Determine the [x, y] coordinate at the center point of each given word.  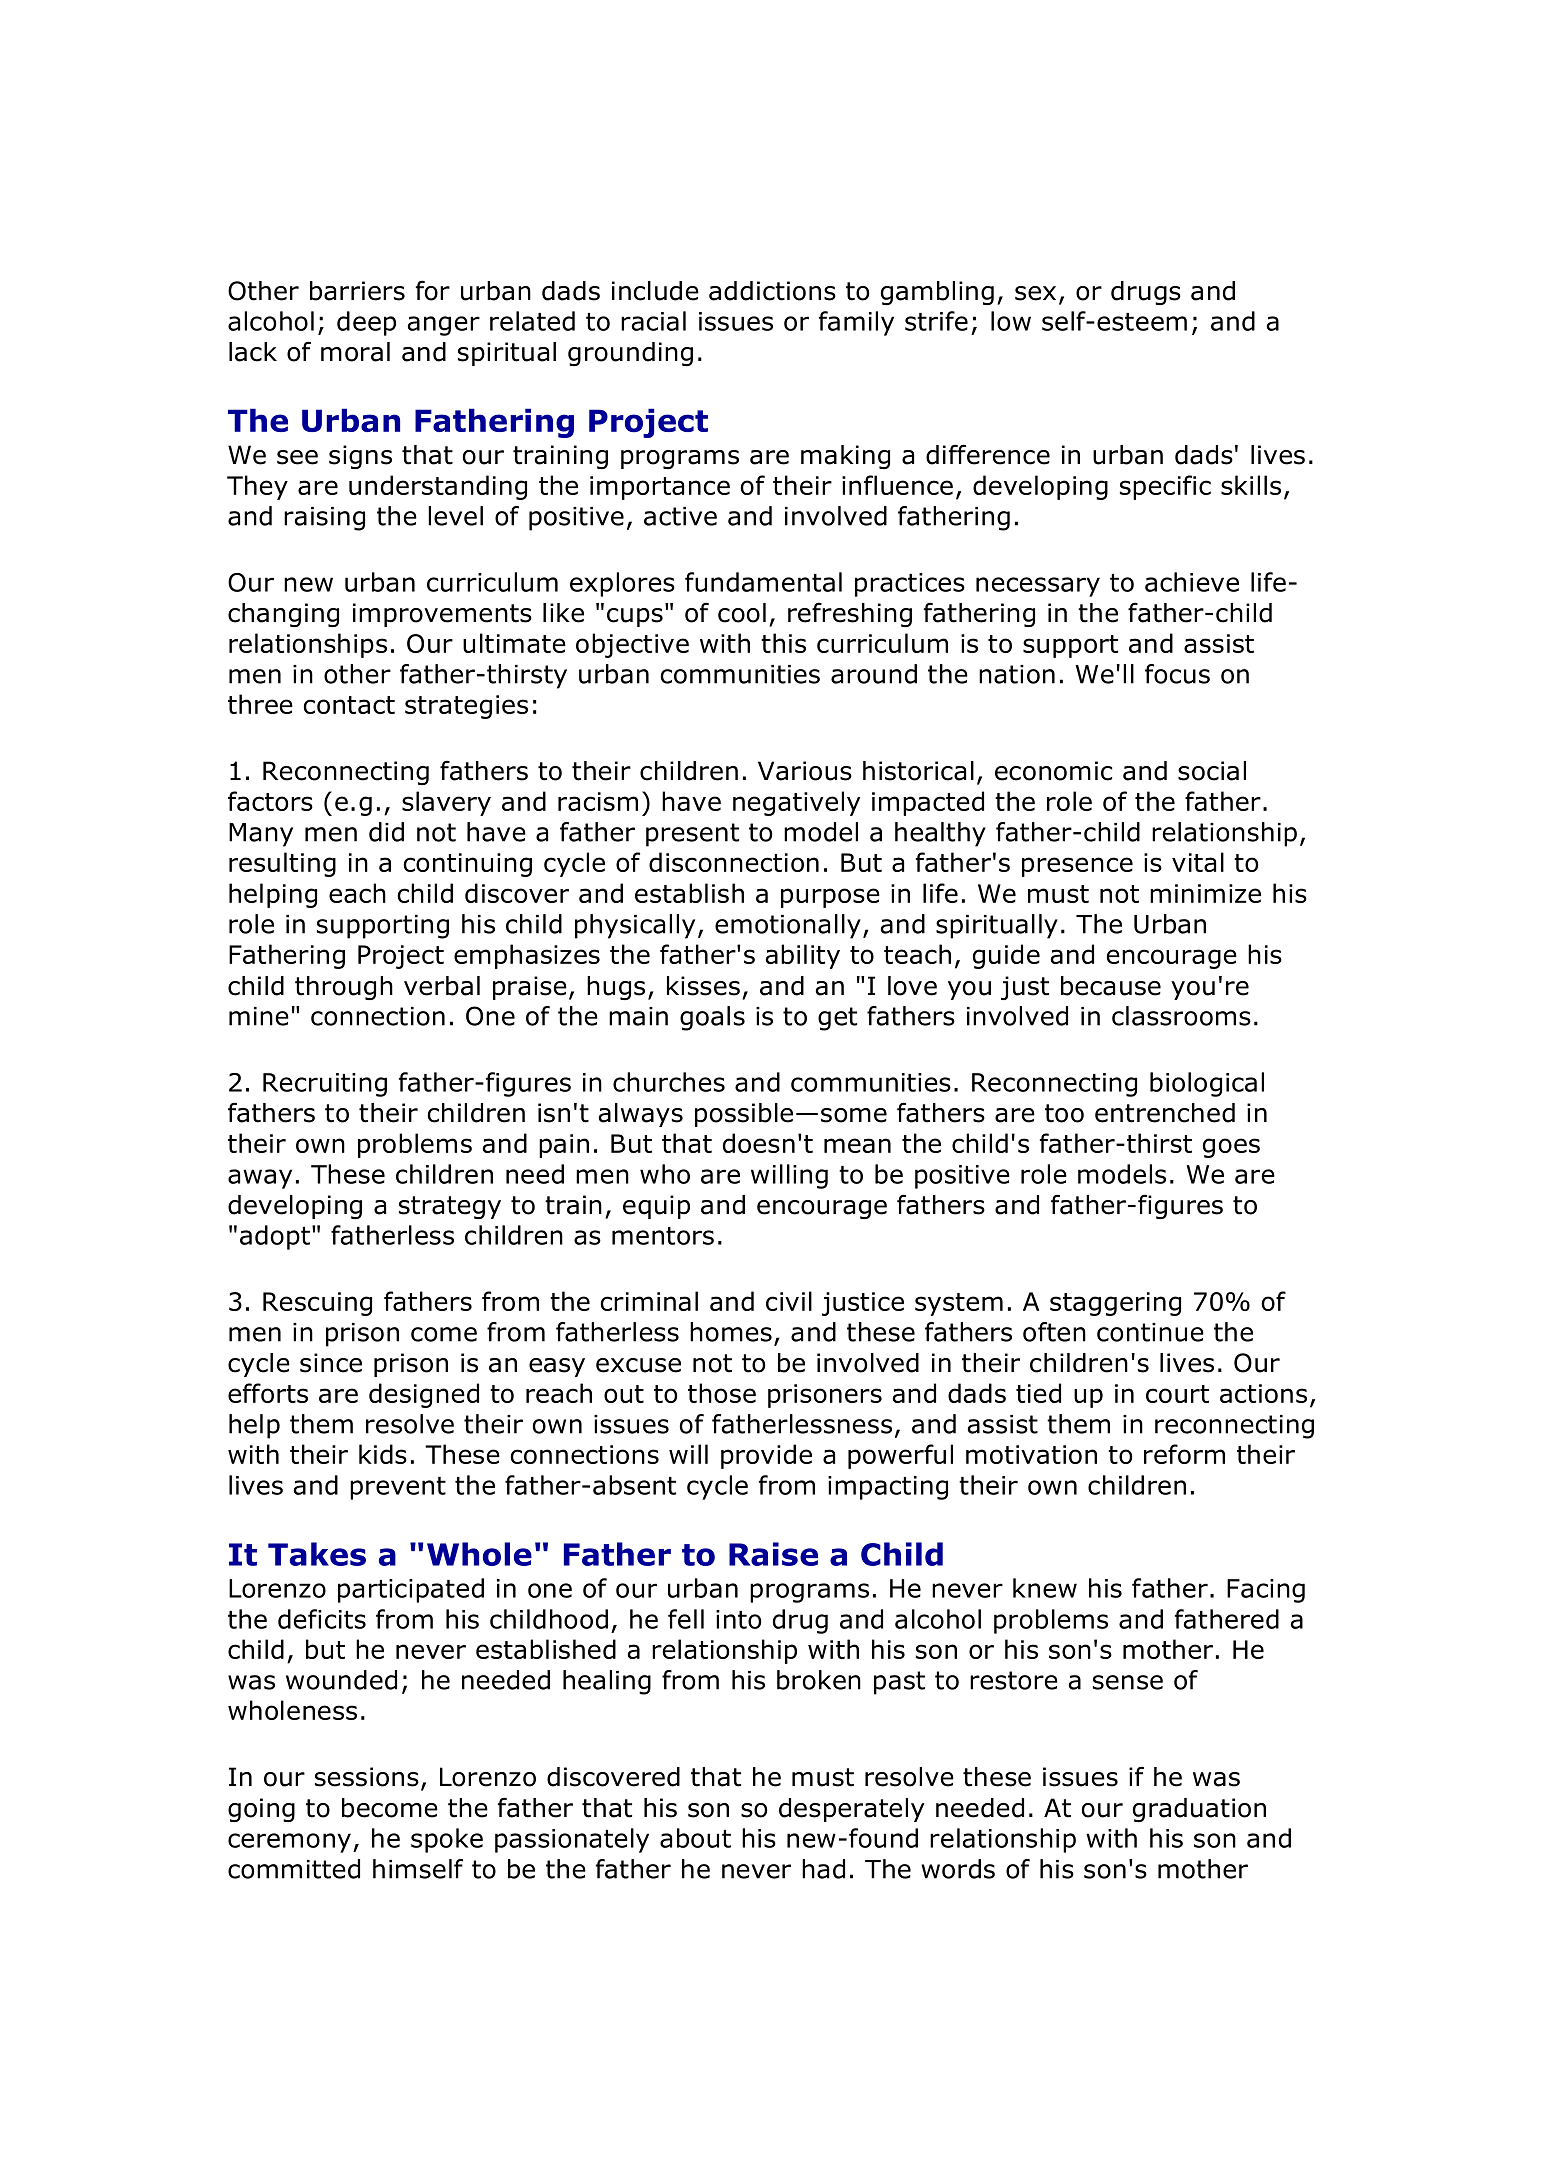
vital [1198, 862]
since [331, 1363]
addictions [772, 291]
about [695, 1838]
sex [1035, 293]
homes [731, 1332]
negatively [796, 803]
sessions [367, 1777]
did [386, 832]
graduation [1199, 1810]
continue [1150, 1332]
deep [366, 323]
